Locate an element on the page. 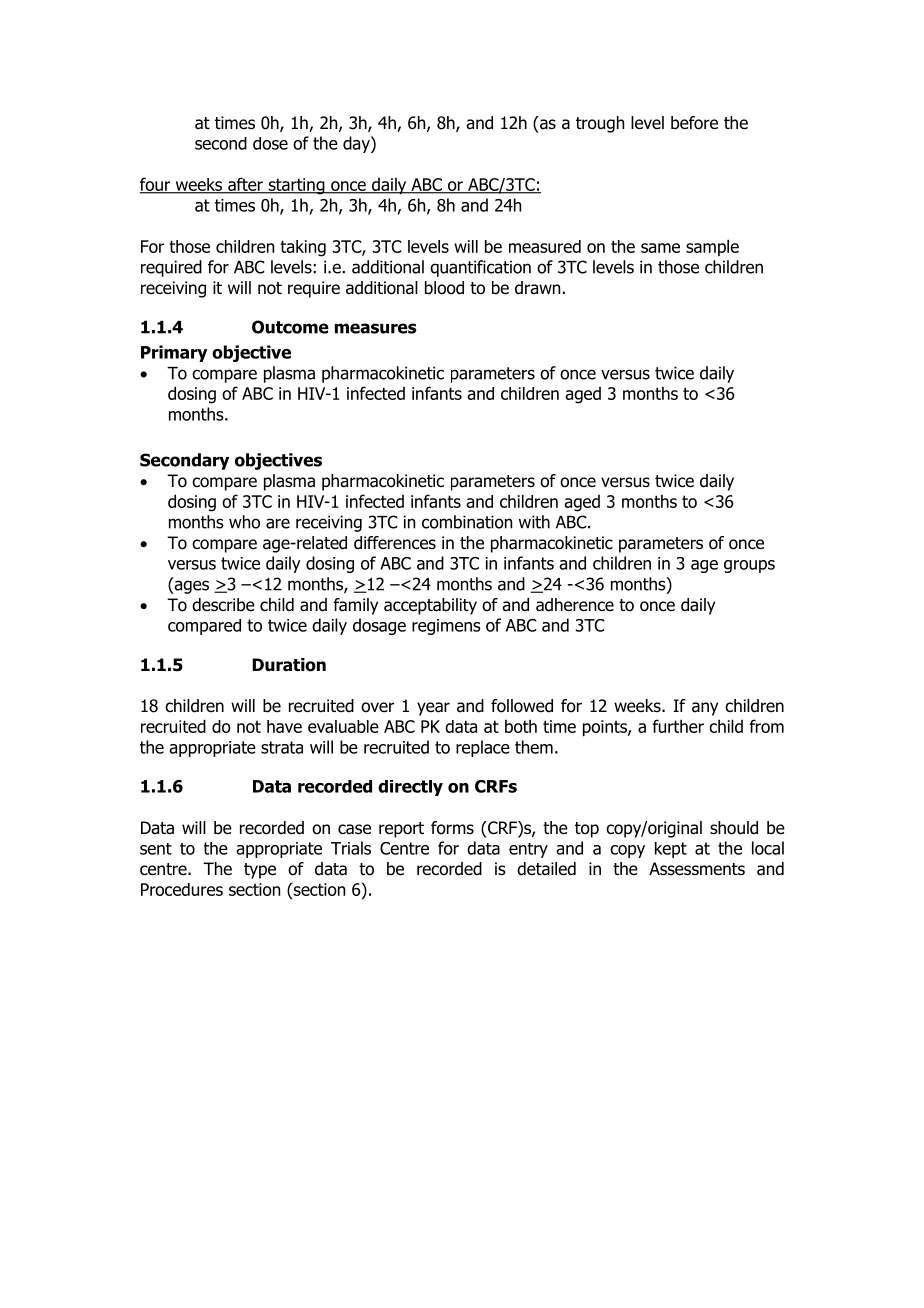 The image size is (924, 1308). describe is located at coordinates (223, 605).
